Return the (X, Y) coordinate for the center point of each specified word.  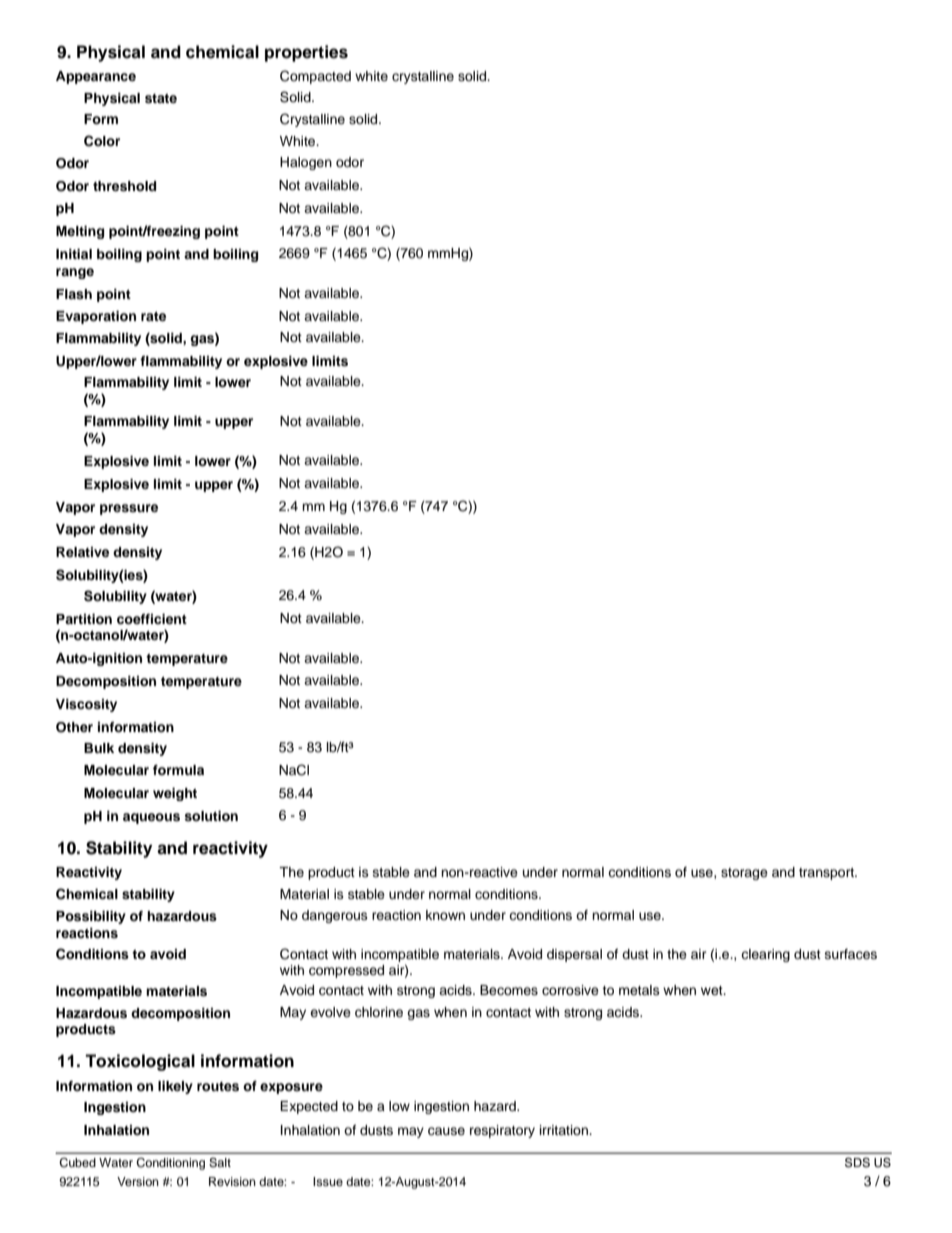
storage (744, 874)
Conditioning (170, 1164)
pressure (129, 509)
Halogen (306, 163)
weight (175, 794)
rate (153, 316)
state (161, 99)
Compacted (315, 77)
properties (306, 53)
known (445, 915)
